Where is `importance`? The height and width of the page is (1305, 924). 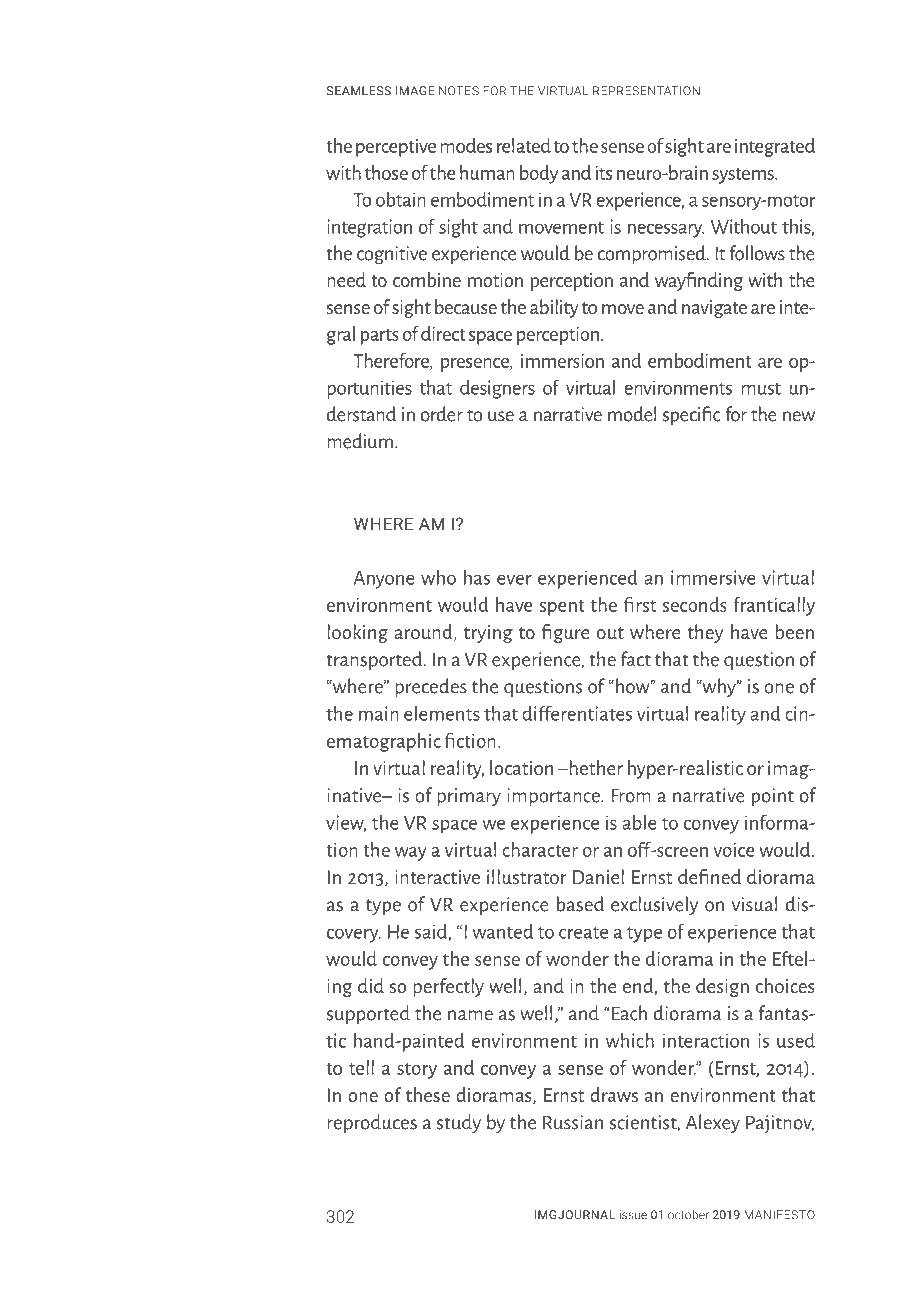 importance is located at coordinates (554, 797).
